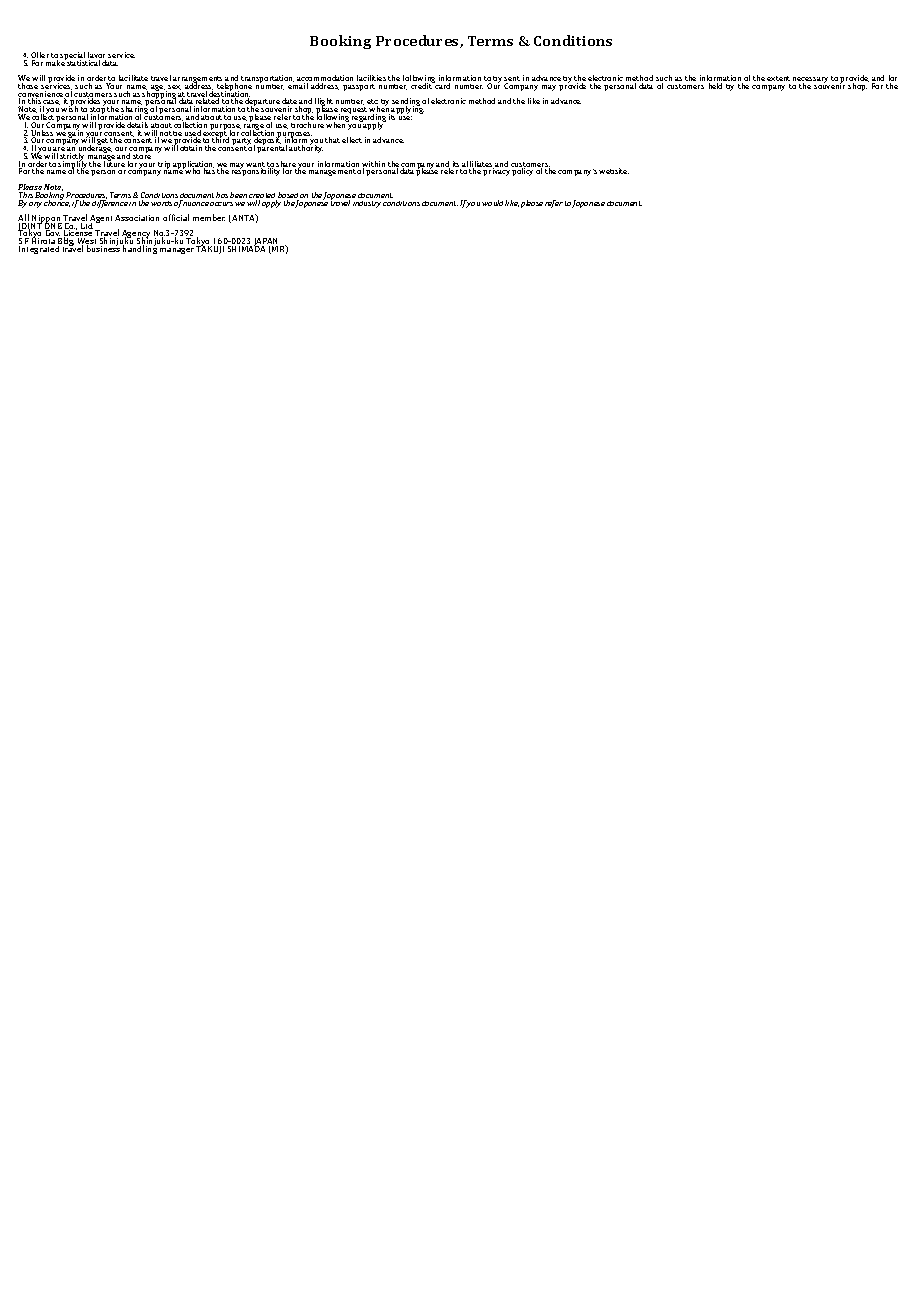 This screenshot has width=924, height=1308. Describe the element at coordinates (373, 165) in the screenshot. I see `within` at that location.
